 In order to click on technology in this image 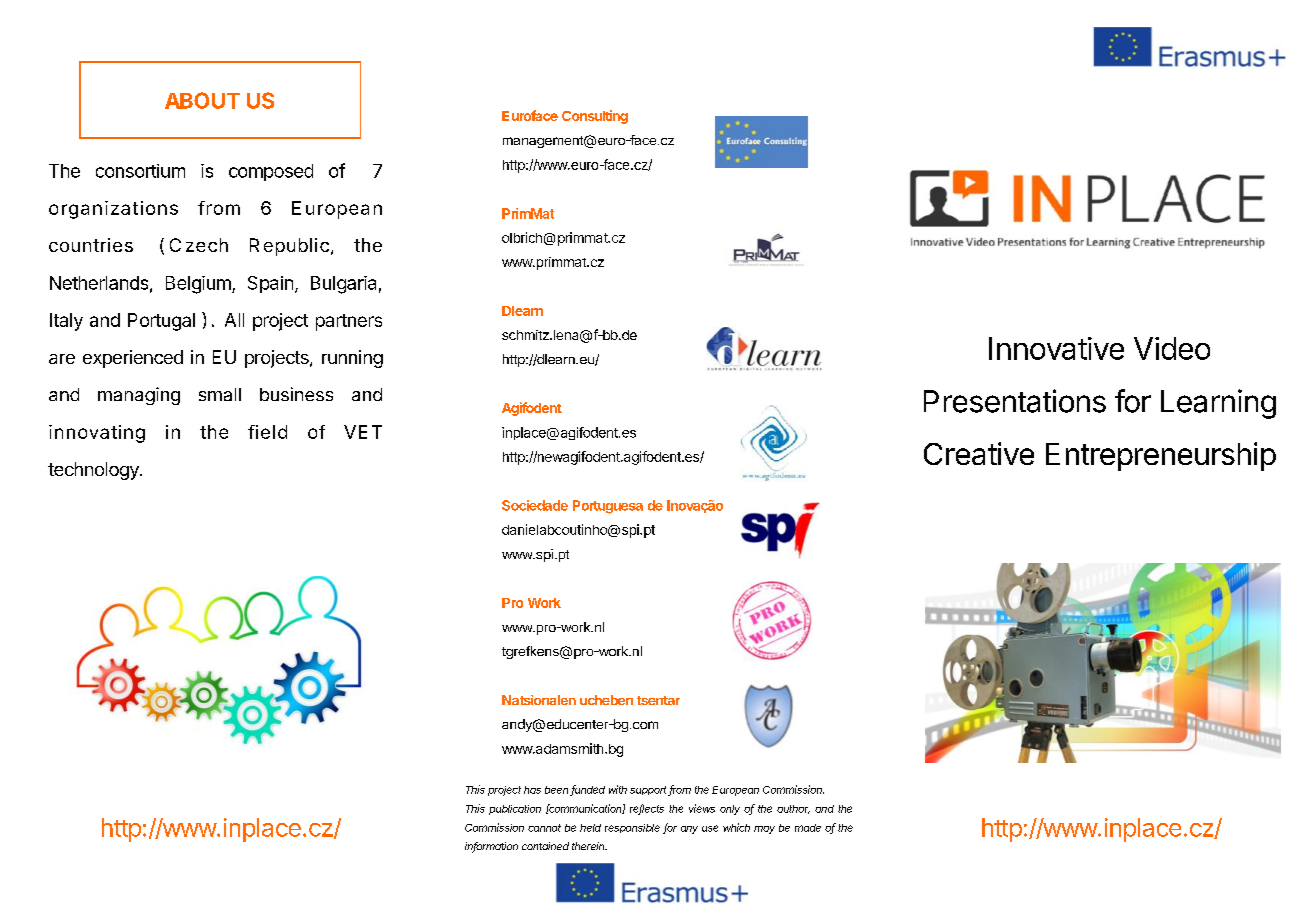, I will do `click(95, 471)`.
